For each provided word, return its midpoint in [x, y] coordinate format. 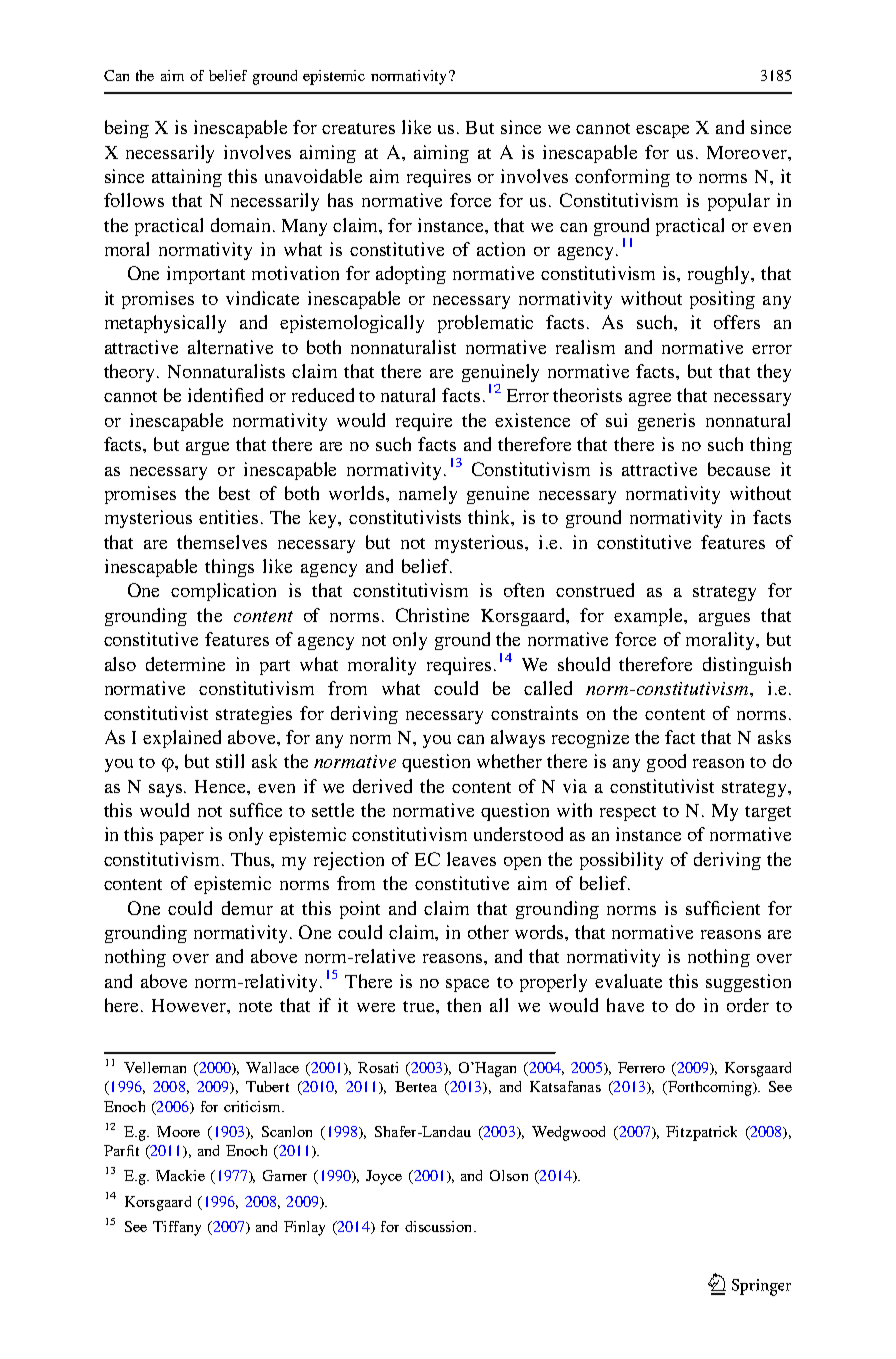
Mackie [180, 1175]
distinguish [747, 666]
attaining [187, 178]
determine [185, 664]
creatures [358, 128]
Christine [432, 615]
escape [662, 131]
